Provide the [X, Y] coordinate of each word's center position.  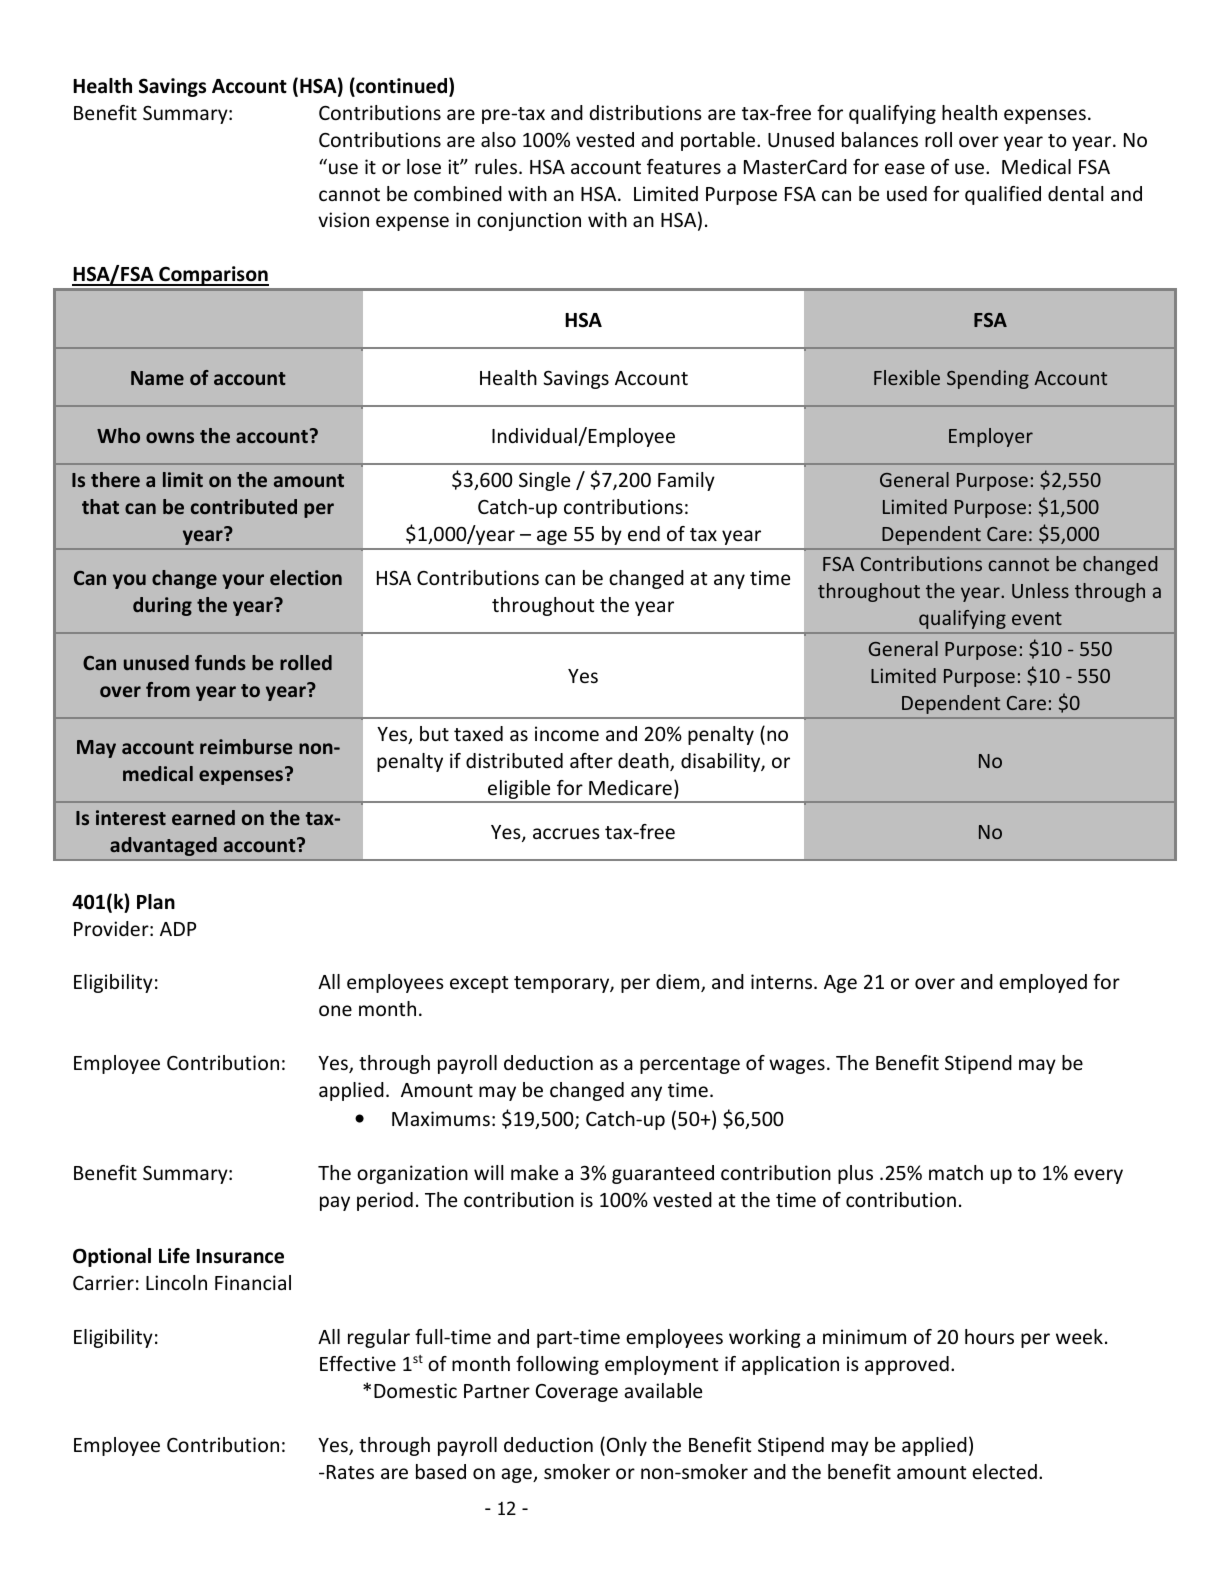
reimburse [246, 746]
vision [343, 219]
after [591, 760]
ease [905, 168]
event [1037, 618]
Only [625, 1446]
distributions [645, 112]
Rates [349, 1472]
